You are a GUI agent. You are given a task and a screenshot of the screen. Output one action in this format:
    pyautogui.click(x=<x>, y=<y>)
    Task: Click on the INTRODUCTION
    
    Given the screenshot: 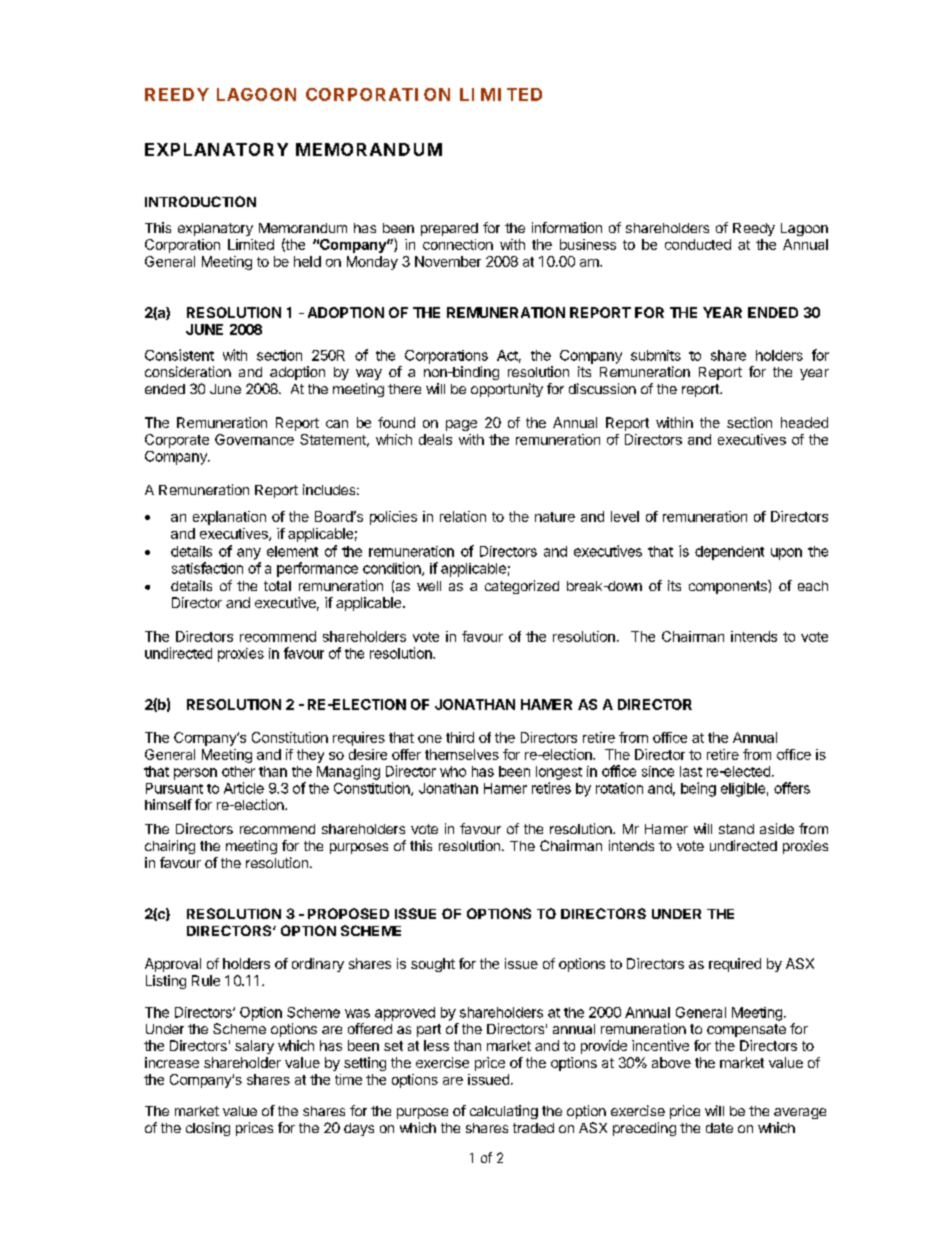 What is the action you would take?
    pyautogui.click(x=200, y=201)
